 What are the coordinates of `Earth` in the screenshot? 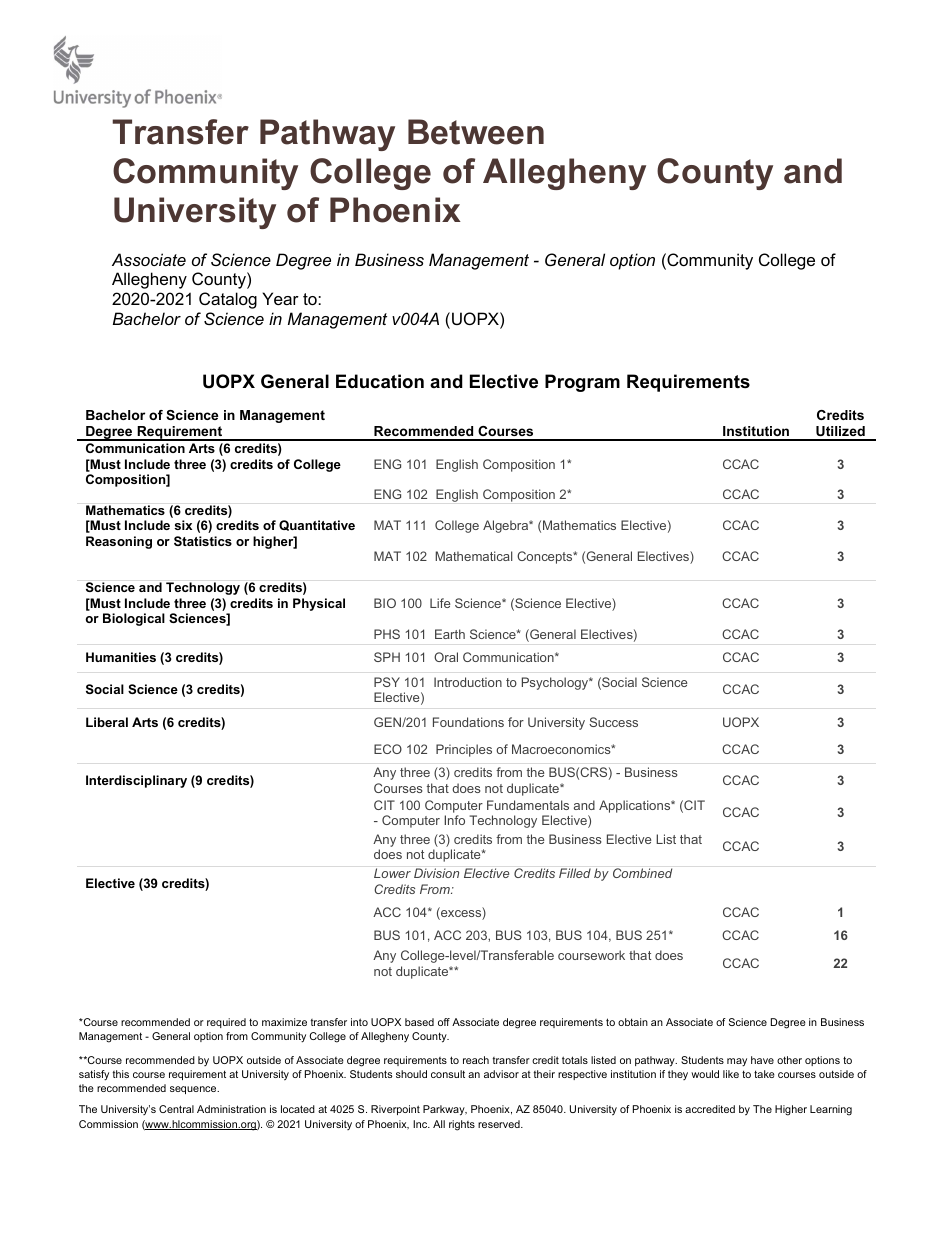 It's located at (450, 634).
